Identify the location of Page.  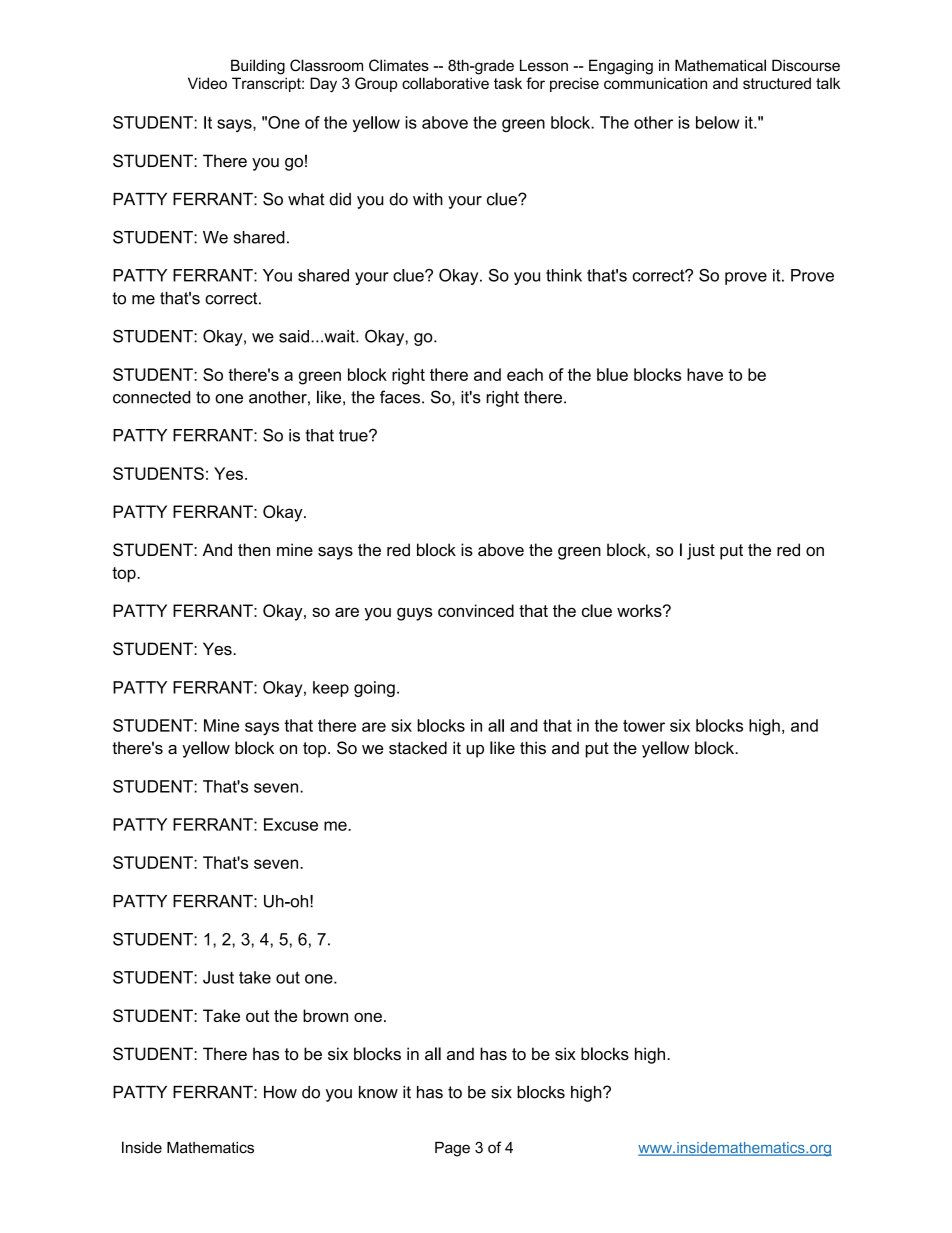
(452, 1149).
